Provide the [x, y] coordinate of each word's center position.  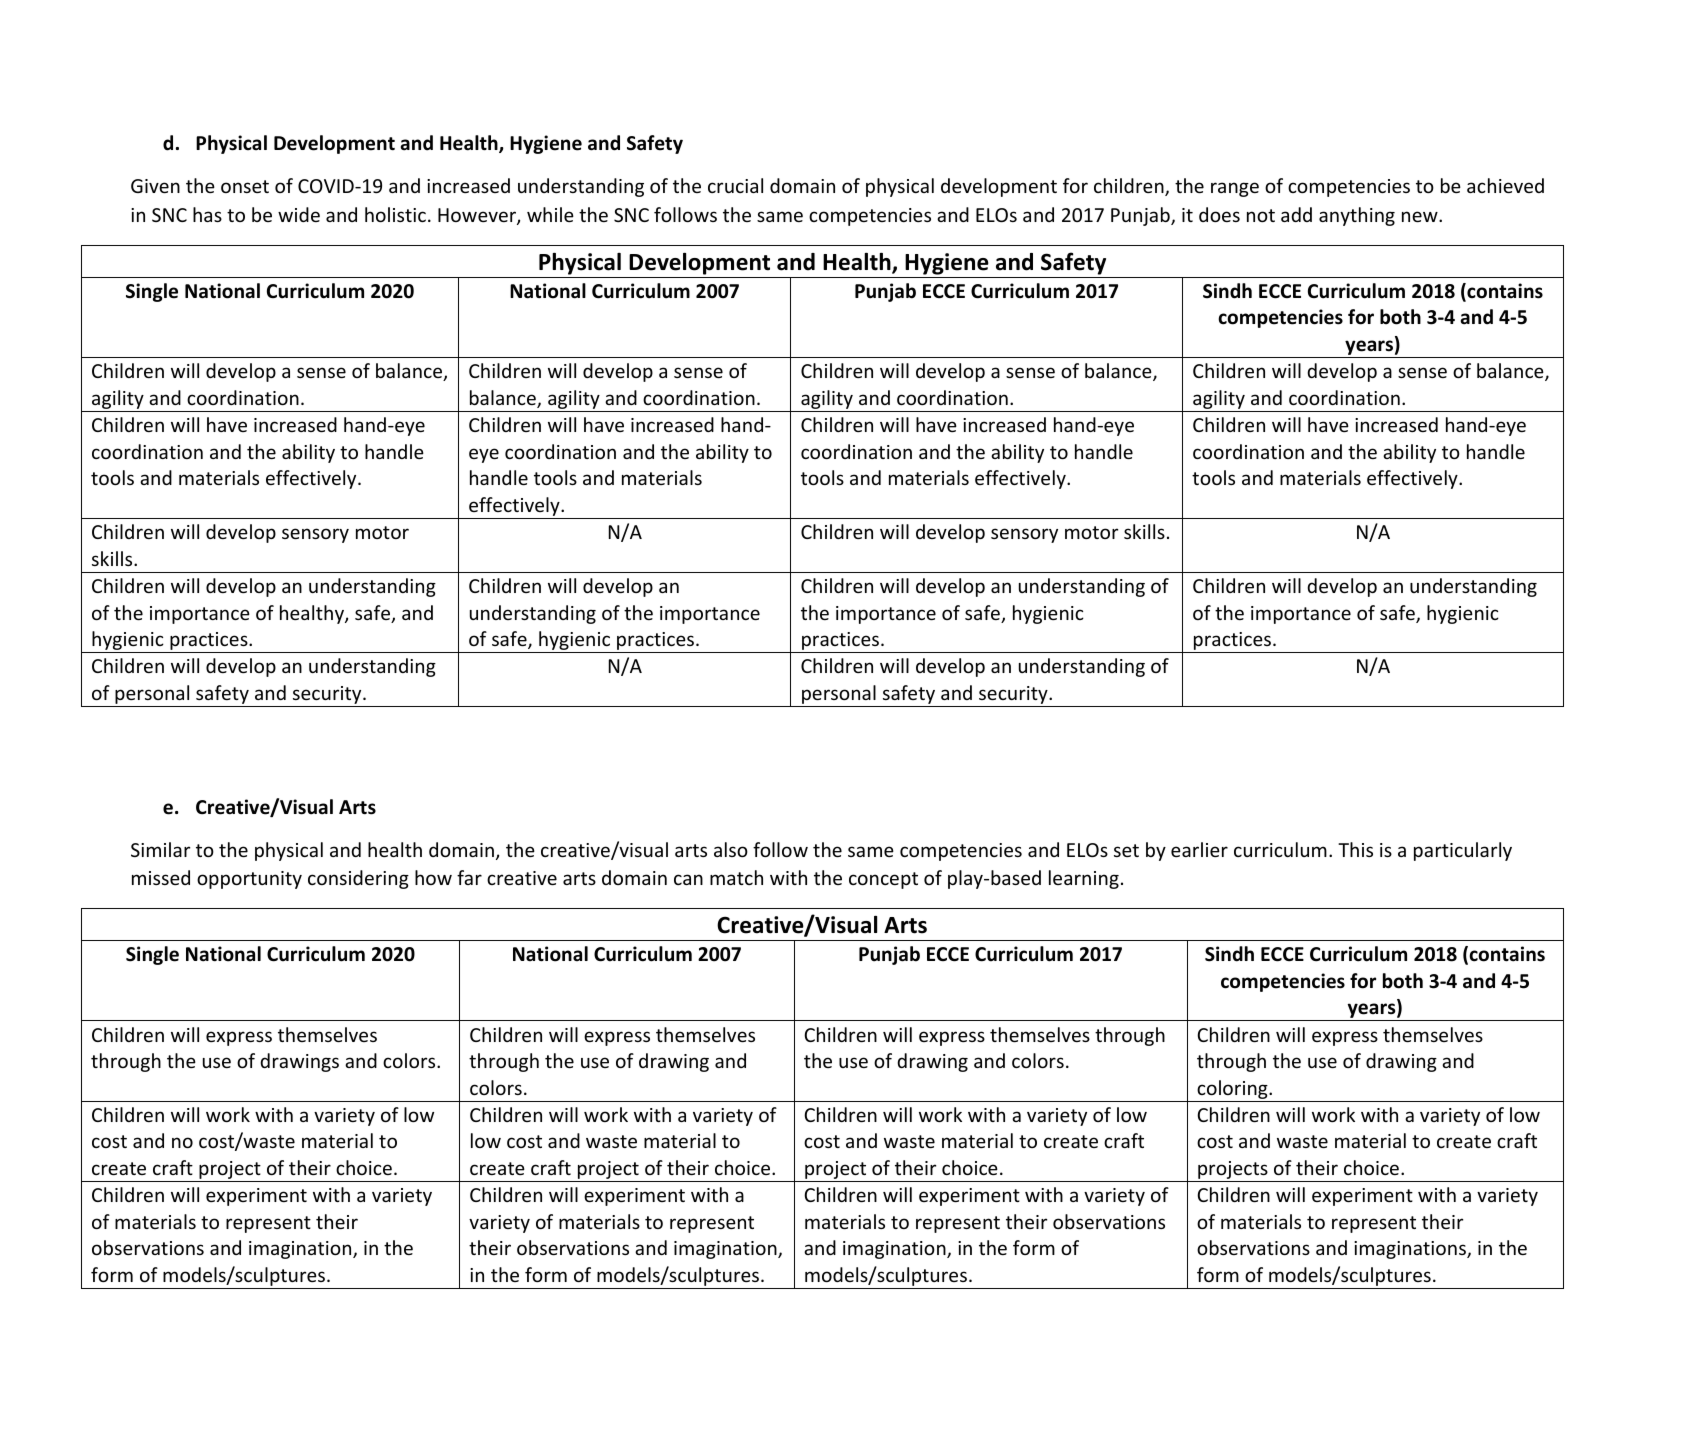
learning [1084, 879]
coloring [1233, 1089]
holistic [395, 214]
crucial [735, 185]
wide [299, 214]
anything [1357, 216]
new [1421, 216]
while [550, 214]
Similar [160, 849]
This [1355, 849]
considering [358, 879]
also [731, 849]
